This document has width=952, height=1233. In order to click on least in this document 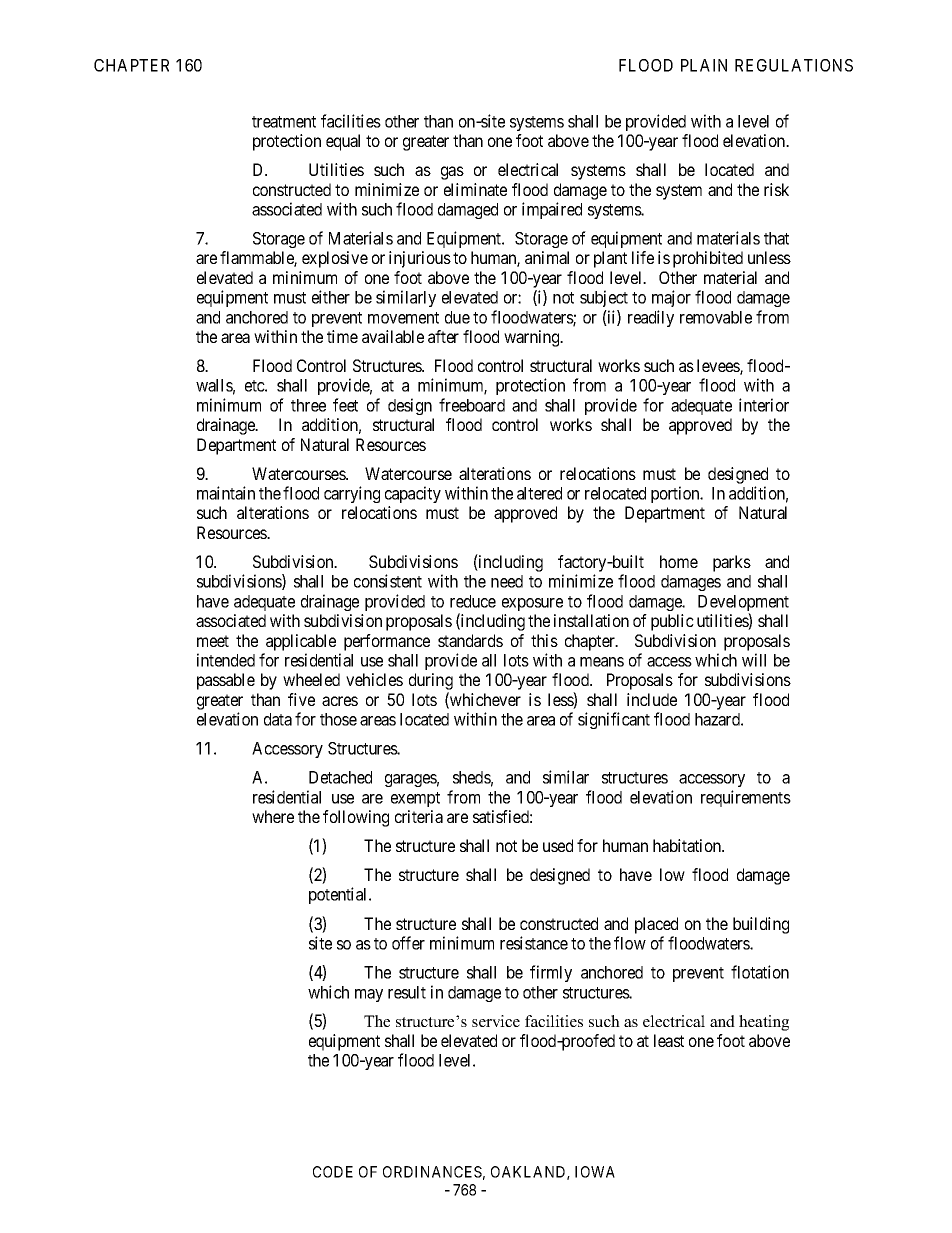, I will do `click(669, 1040)`.
